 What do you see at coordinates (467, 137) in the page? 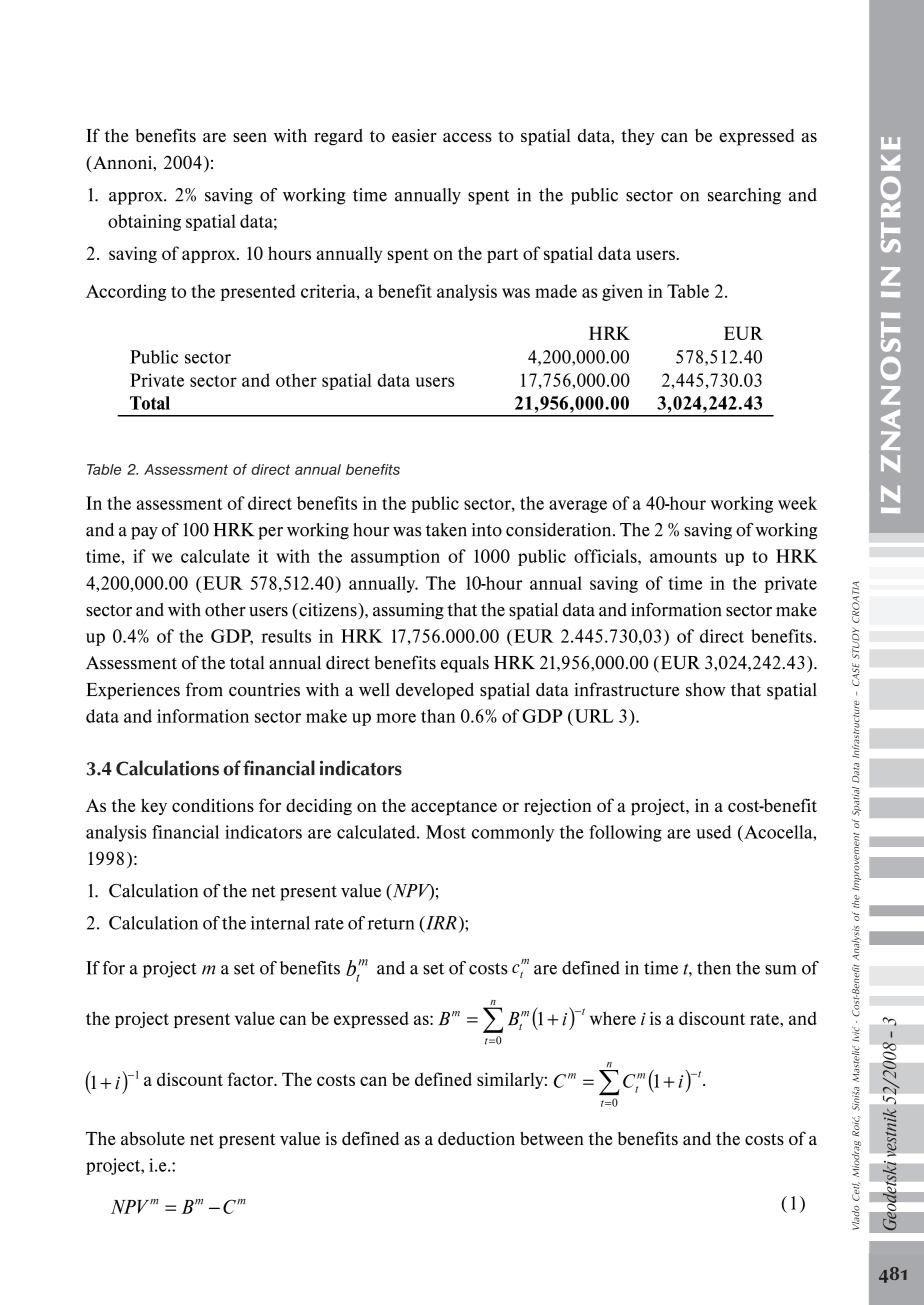
I see `access` at bounding box center [467, 137].
